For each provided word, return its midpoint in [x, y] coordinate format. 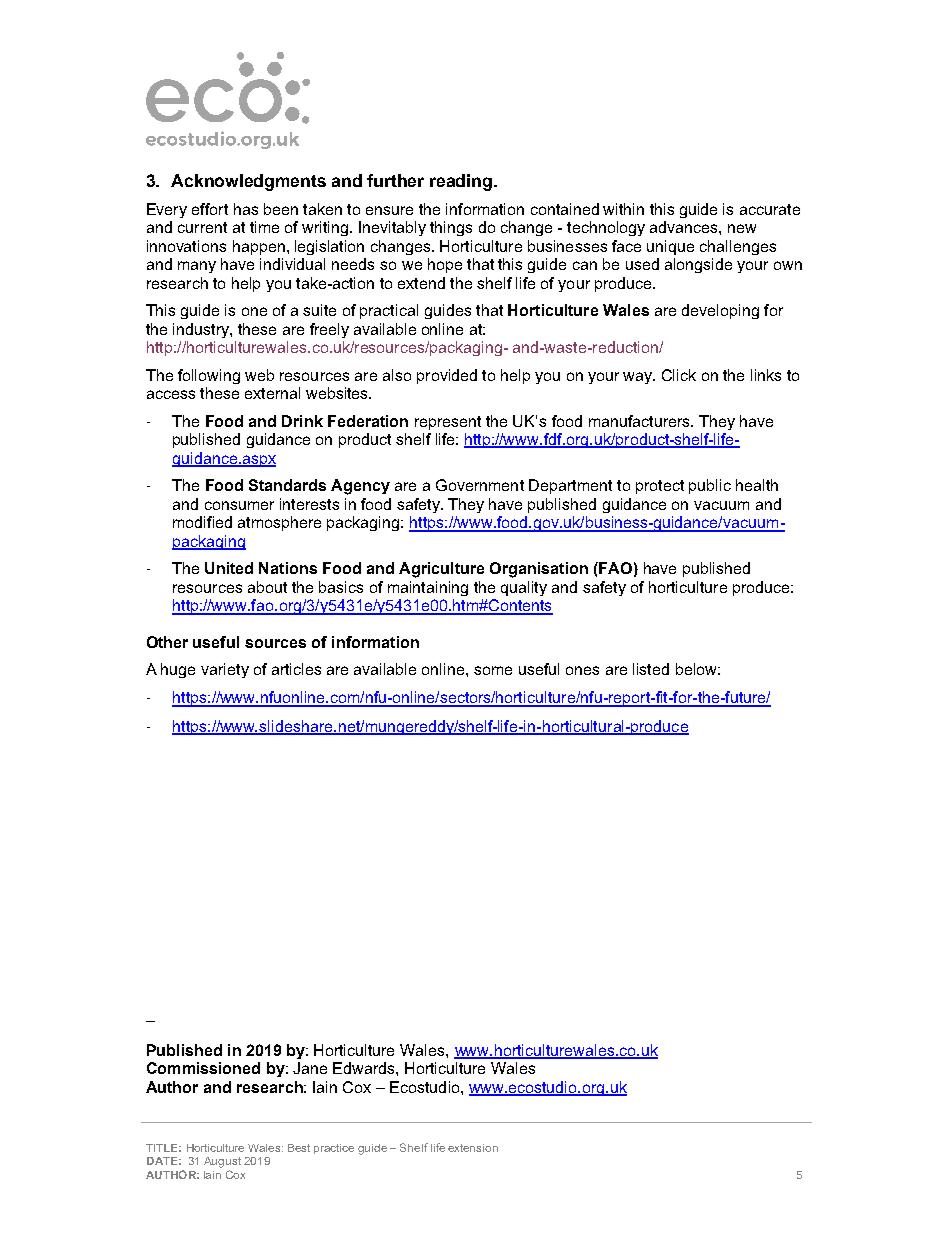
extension [473, 1148]
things [451, 228]
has [246, 209]
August [222, 1162]
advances [685, 227]
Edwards [365, 1068]
